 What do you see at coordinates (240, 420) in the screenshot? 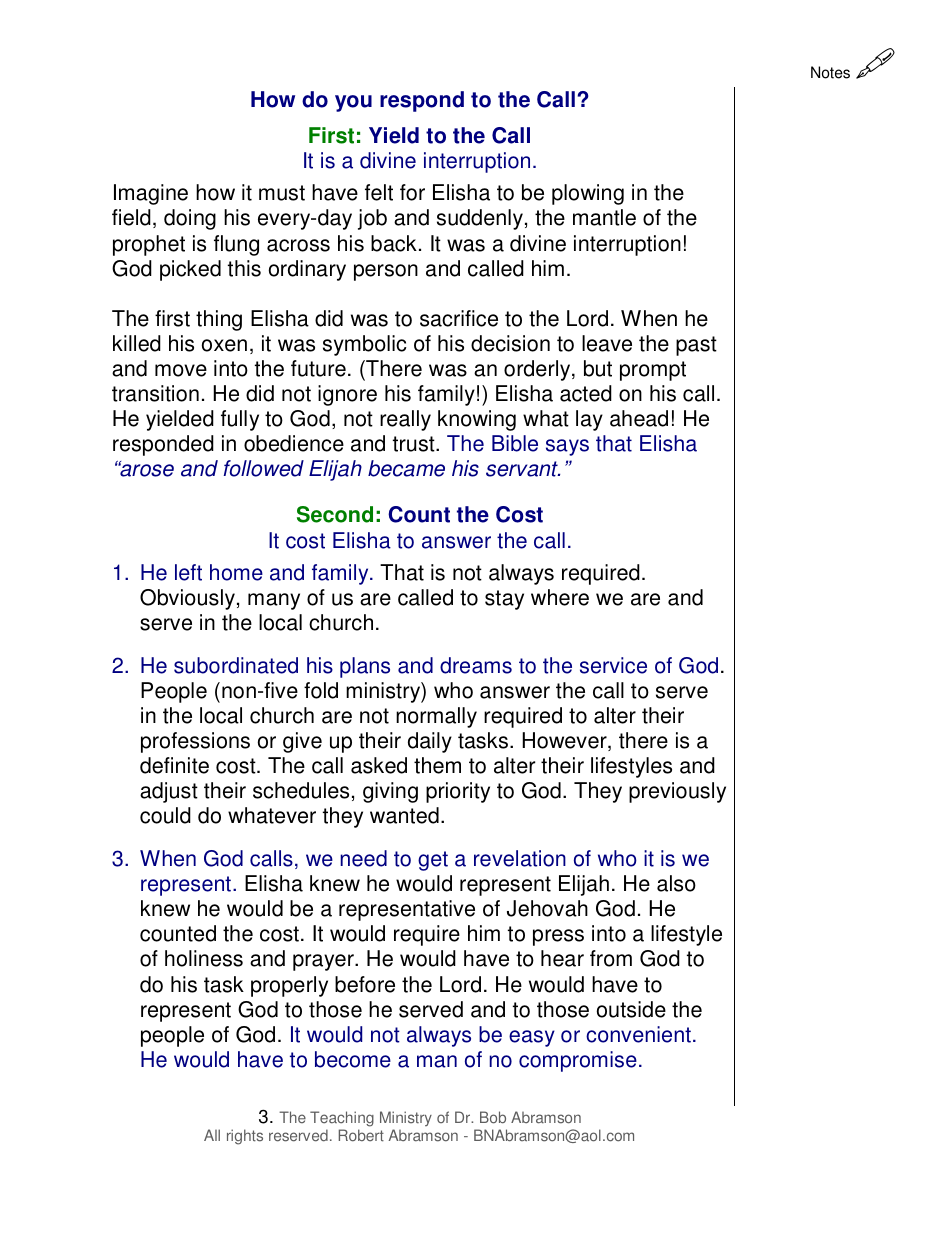
I see `fully` at bounding box center [240, 420].
